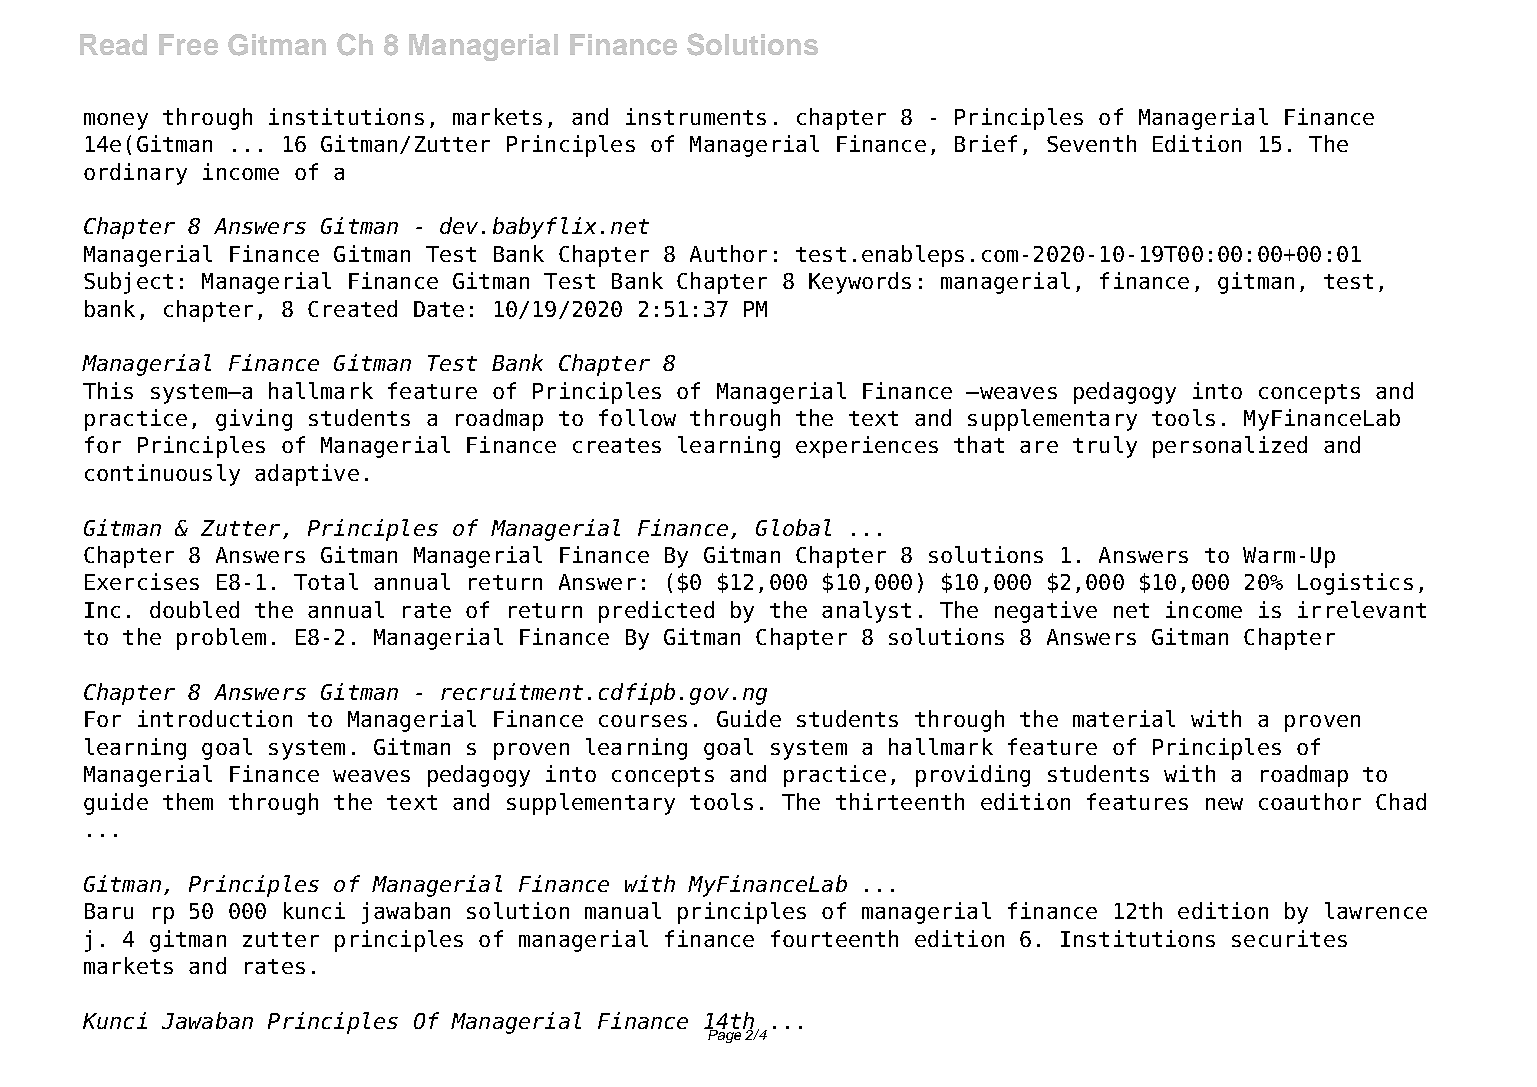 Image resolution: width=1537 pixels, height=1087 pixels. Describe the element at coordinates (109, 911) in the screenshot. I see `Baru` at that location.
